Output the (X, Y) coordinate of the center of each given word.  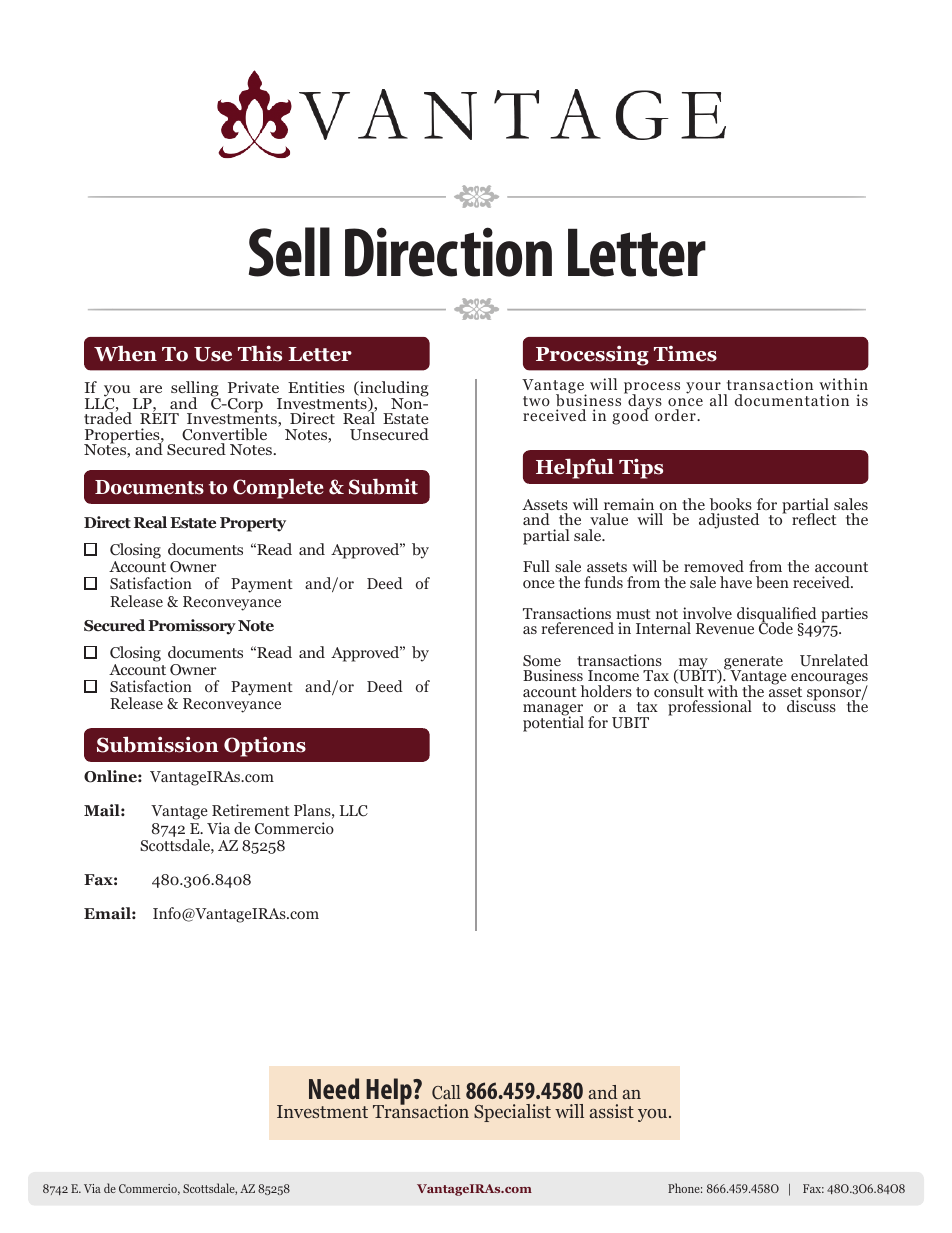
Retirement (251, 810)
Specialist (512, 1113)
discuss (811, 705)
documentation (792, 400)
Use (213, 354)
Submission (158, 744)
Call (446, 1092)
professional (710, 708)
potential (553, 723)
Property (253, 524)
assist (612, 1111)
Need (334, 1088)
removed (714, 566)
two (536, 401)
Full (536, 566)
